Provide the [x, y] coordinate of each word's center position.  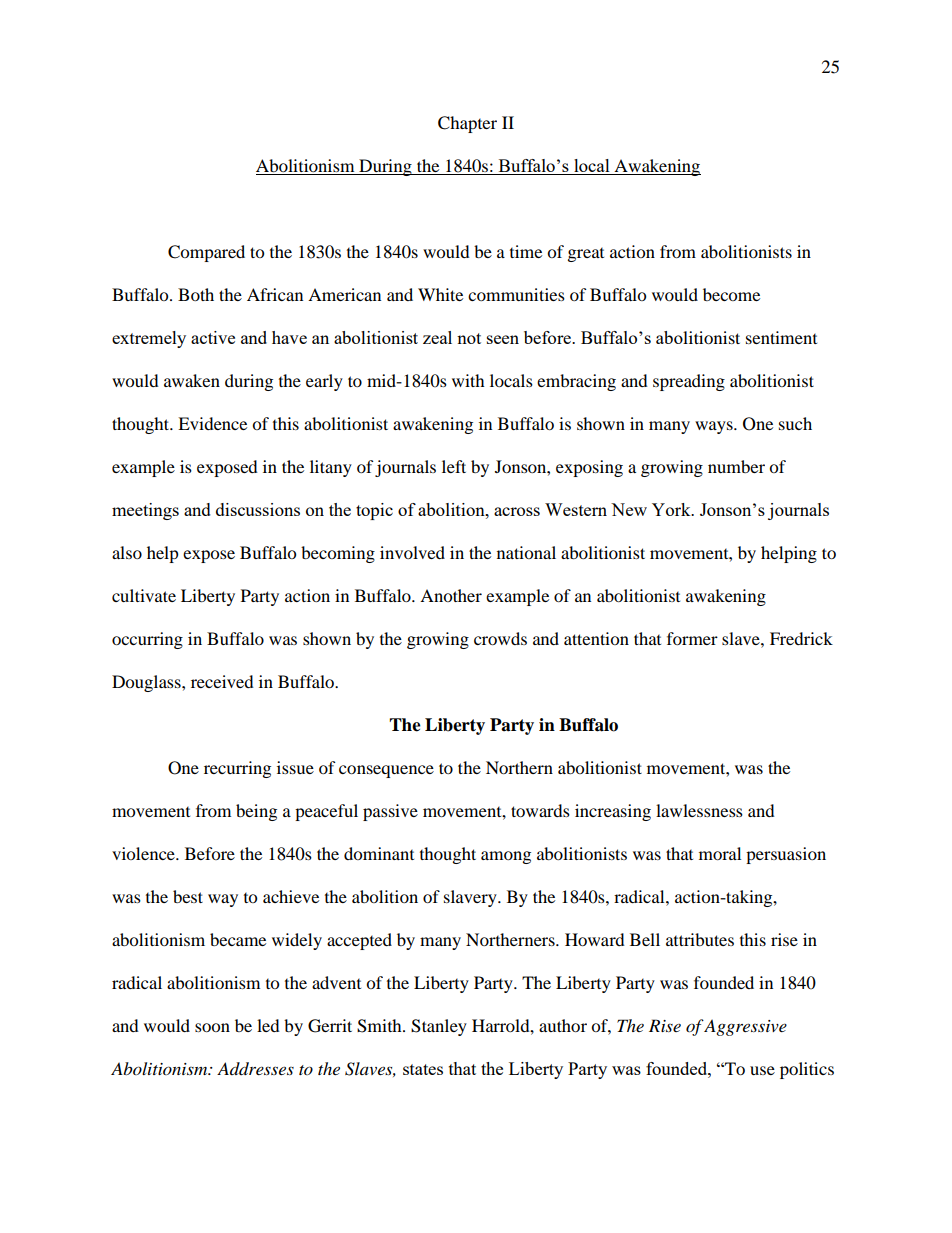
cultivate [144, 595]
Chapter [467, 124]
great [586, 255]
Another [451, 595]
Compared [206, 253]
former [692, 638]
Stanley [439, 1027]
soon [212, 1027]
